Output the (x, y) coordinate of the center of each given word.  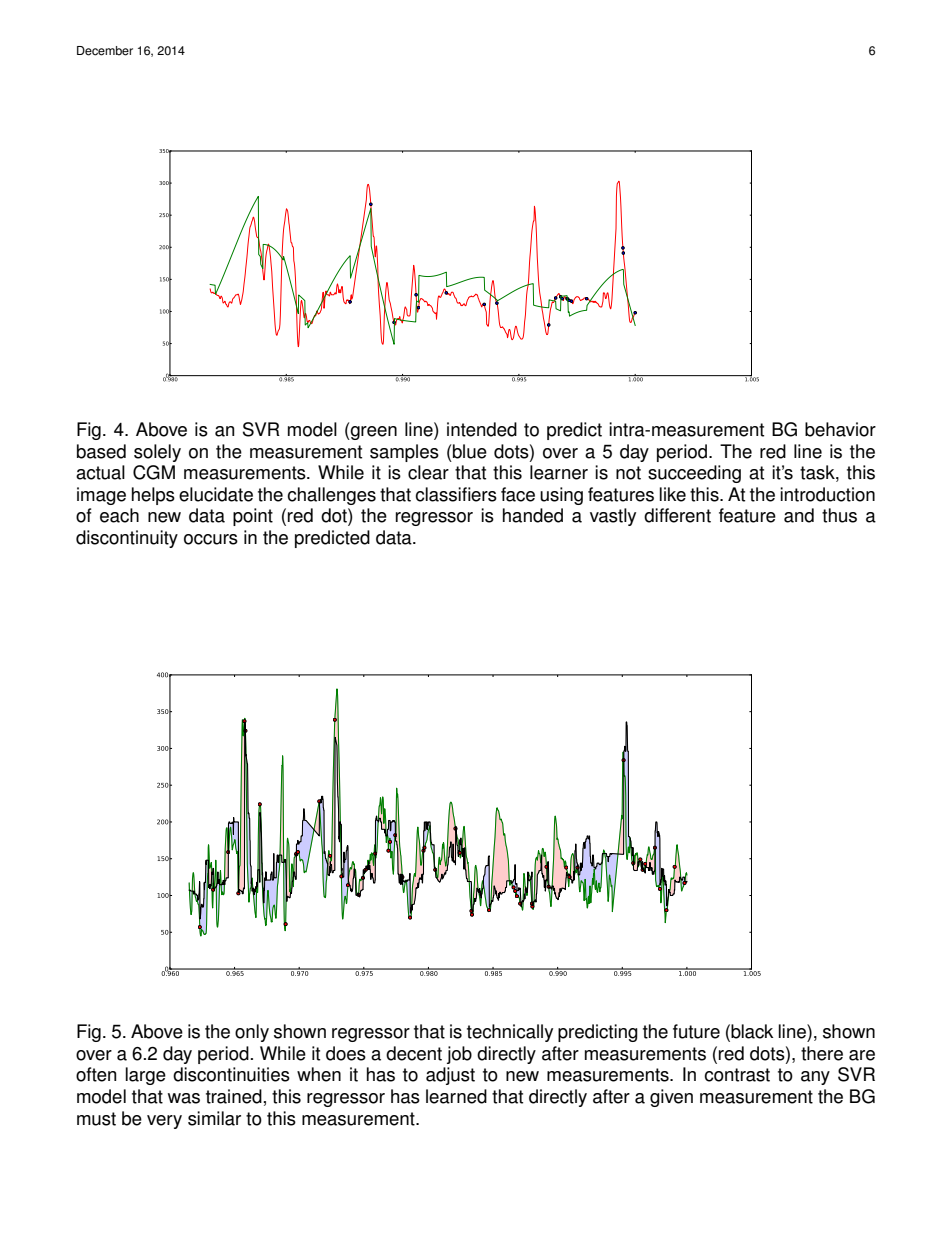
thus (839, 515)
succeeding (694, 474)
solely (157, 453)
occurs (211, 539)
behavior (840, 429)
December (105, 51)
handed (533, 515)
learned (456, 1096)
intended (482, 429)
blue (470, 451)
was (184, 1098)
